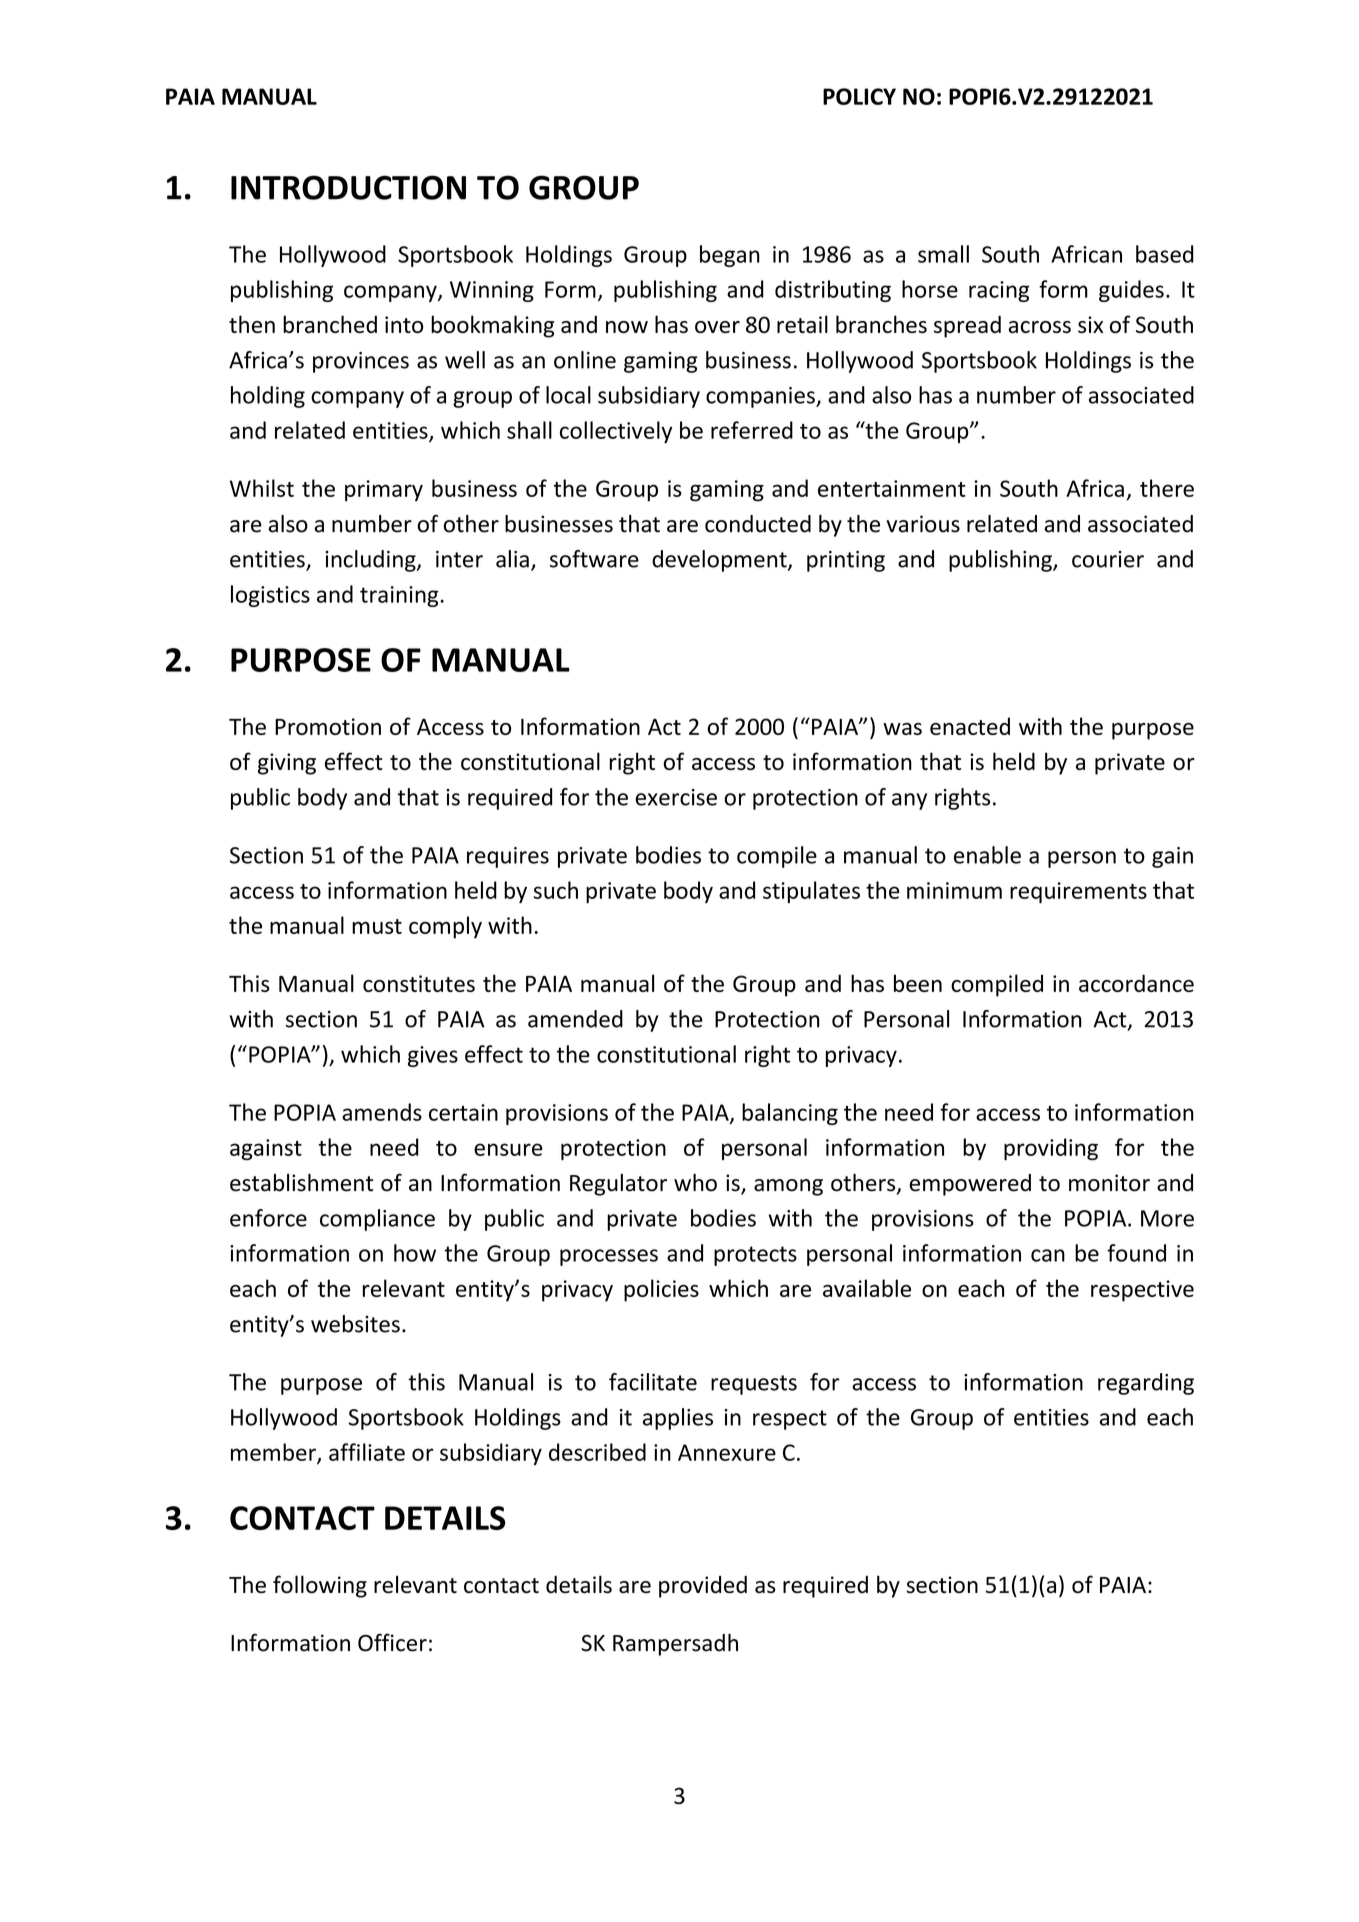  What do you see at coordinates (377, 926) in the screenshot?
I see `must` at bounding box center [377, 926].
